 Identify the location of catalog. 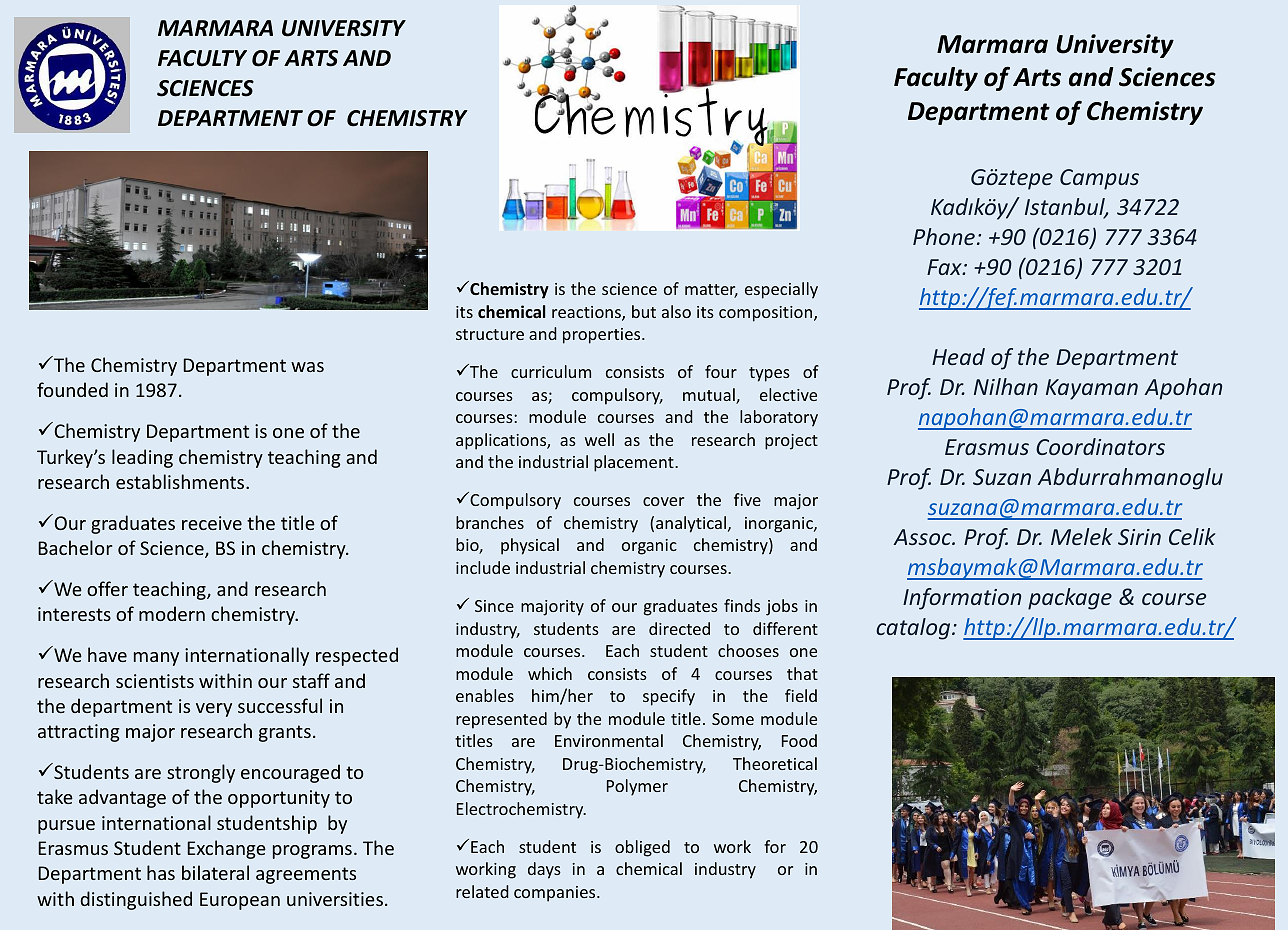
(914, 629).
